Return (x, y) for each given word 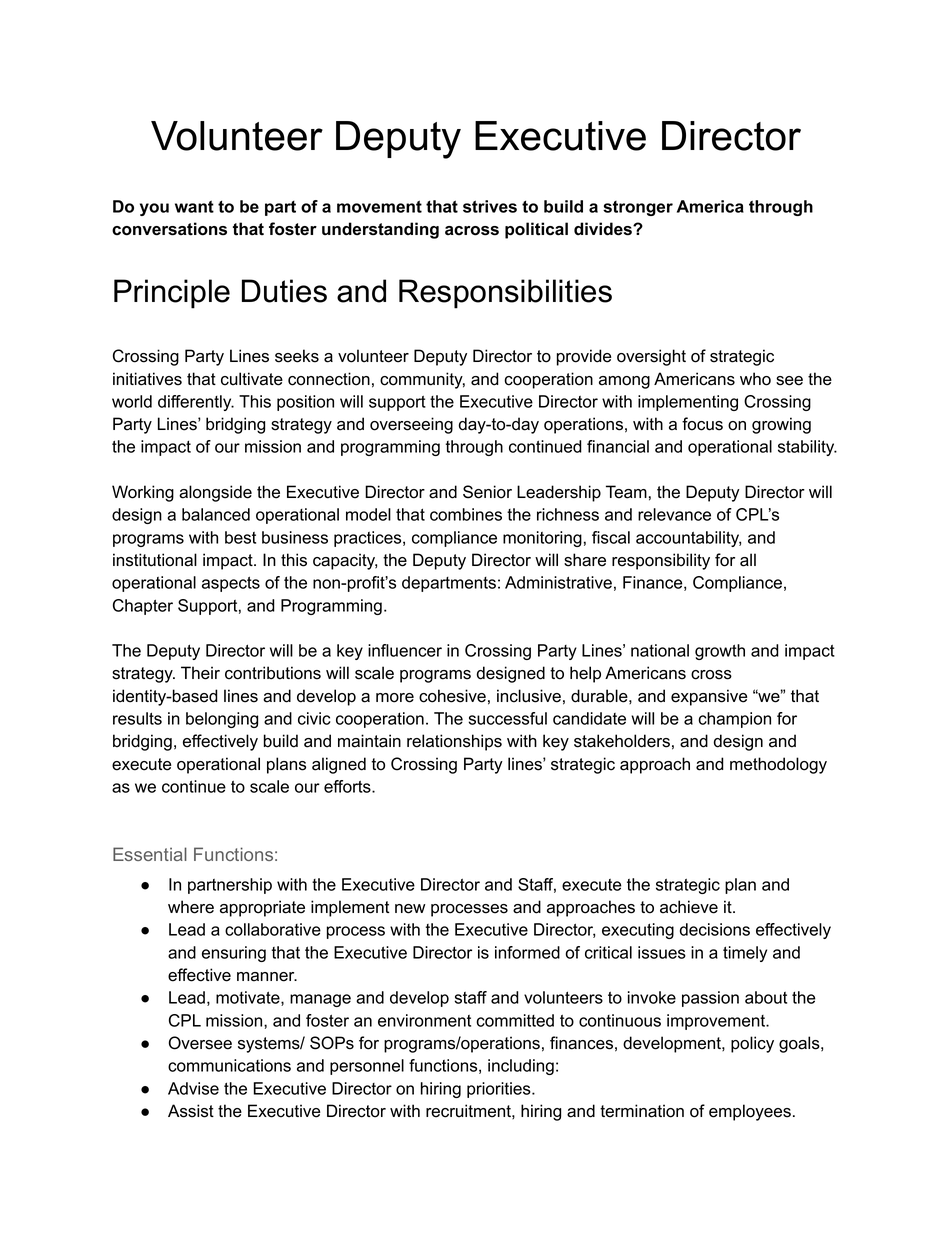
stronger (638, 208)
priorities (500, 1090)
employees (750, 1112)
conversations (169, 229)
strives (490, 206)
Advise (193, 1088)
